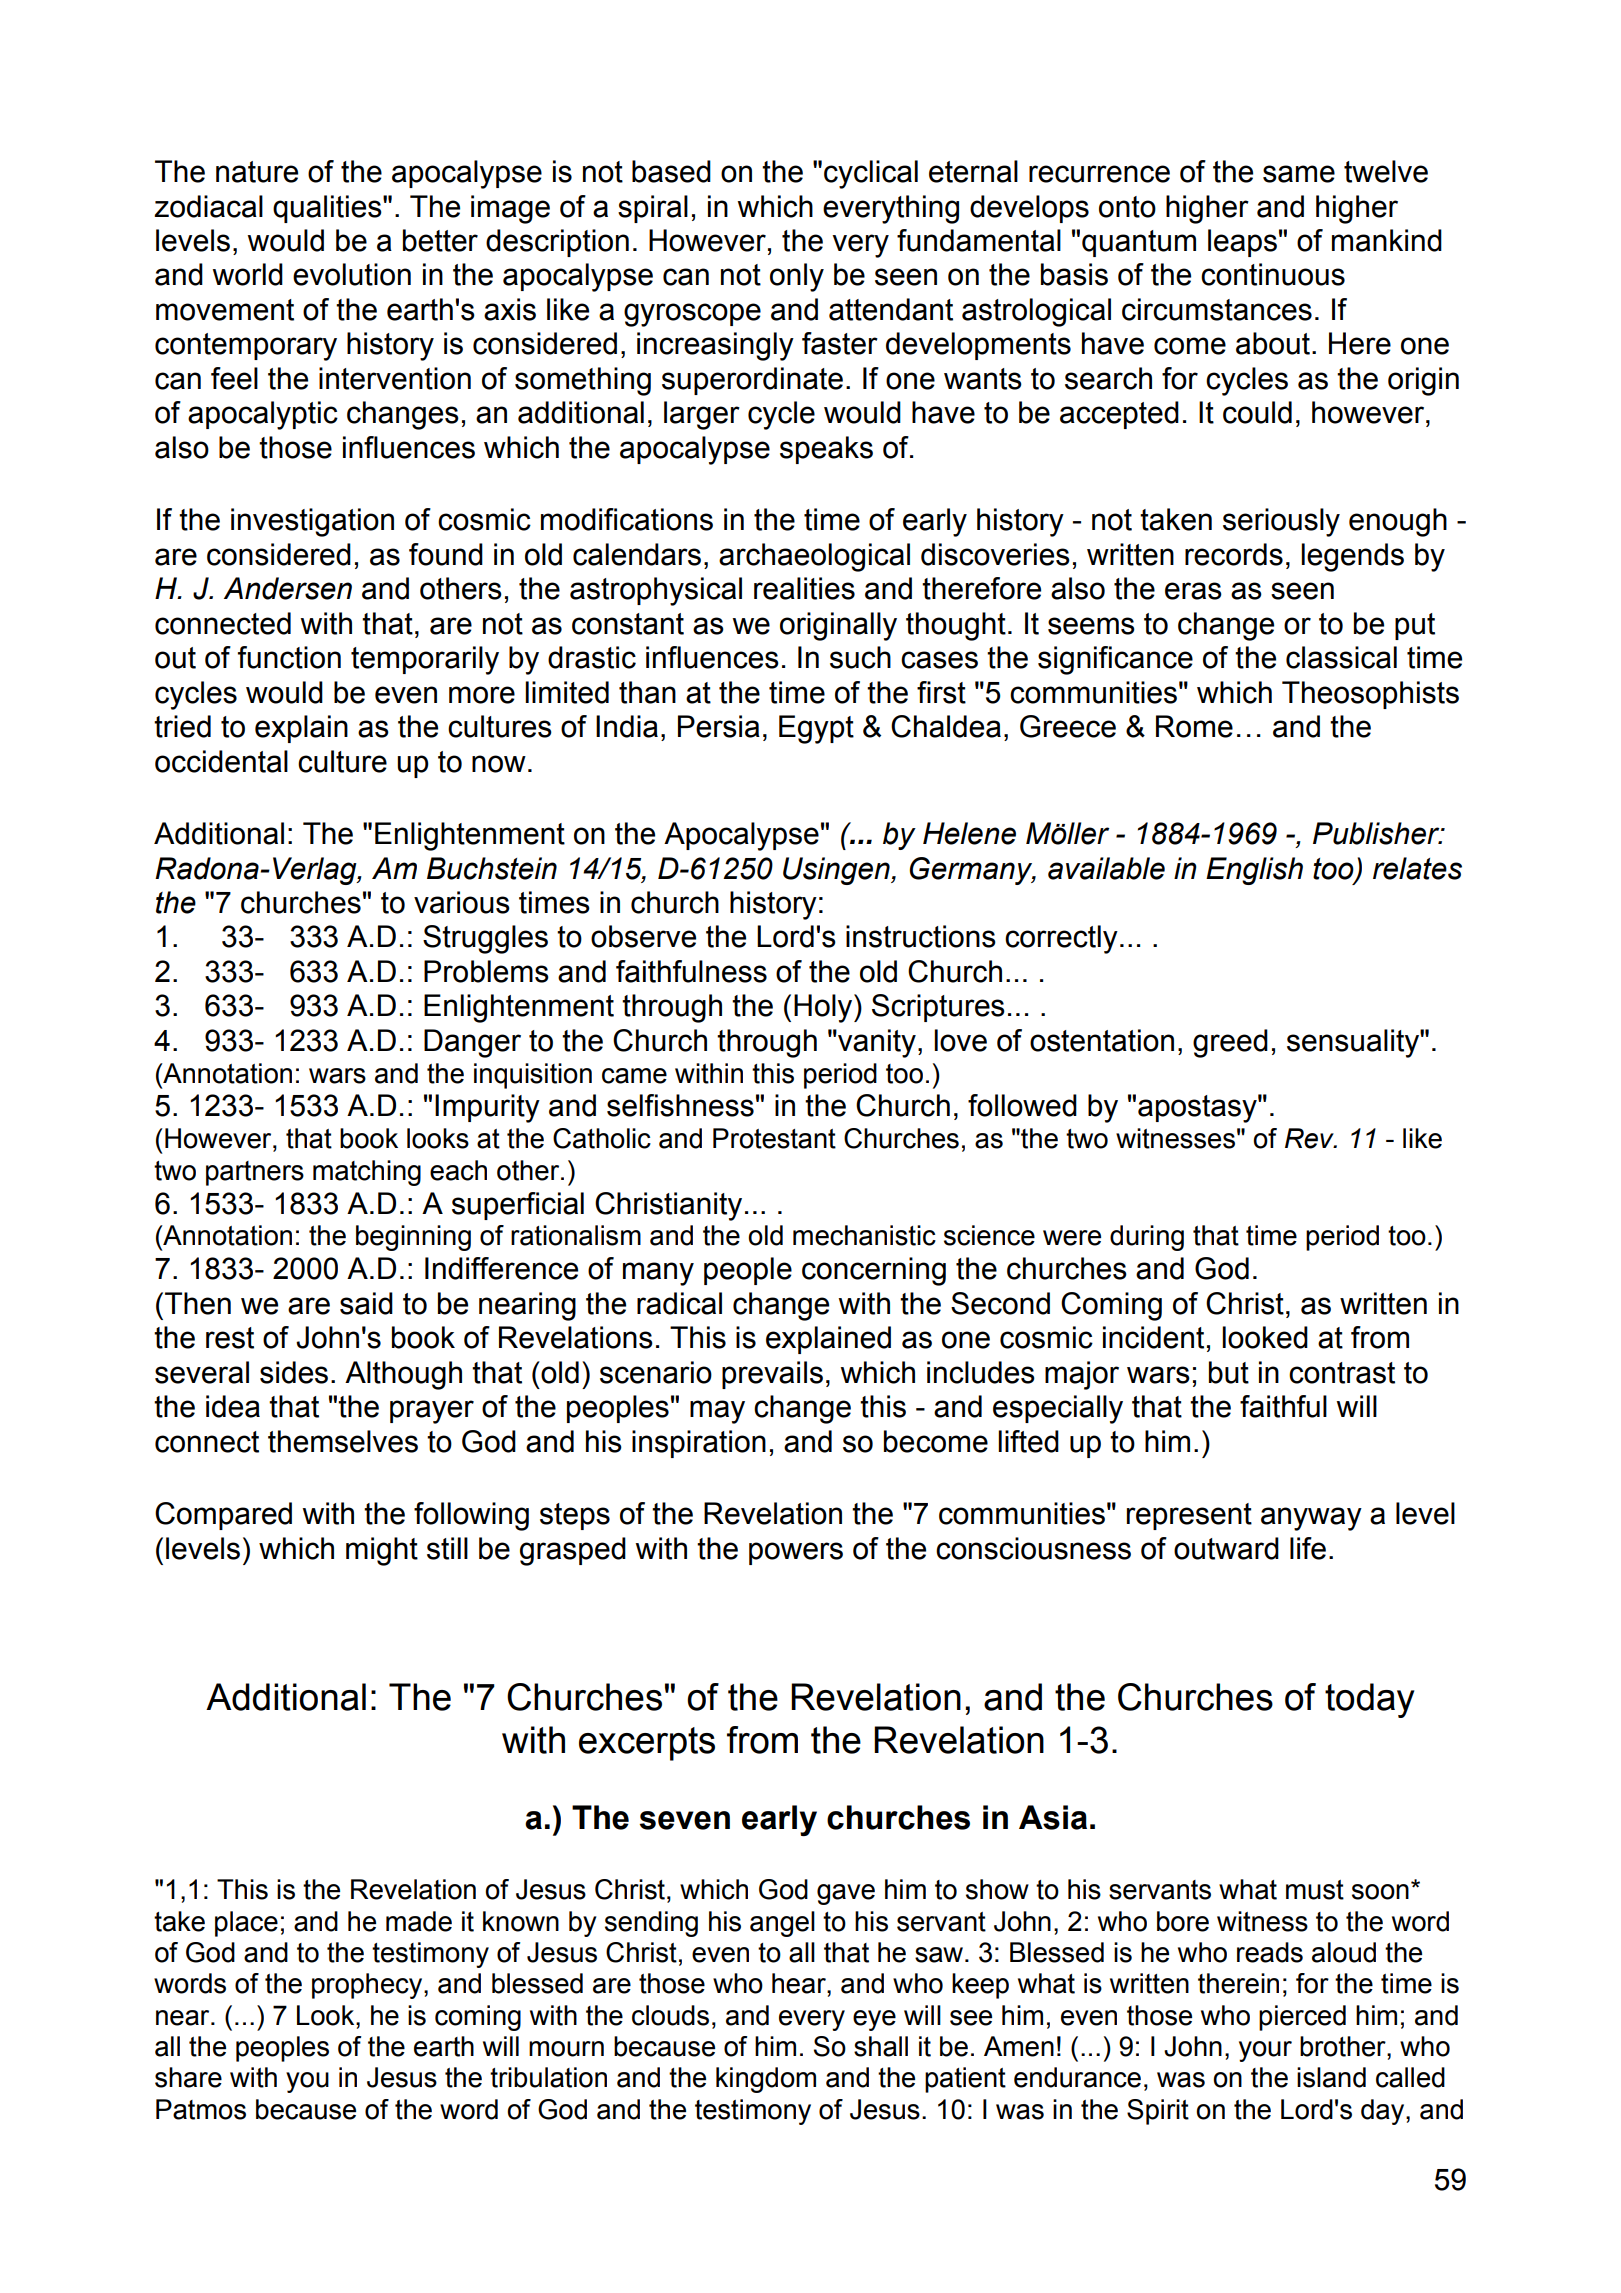  What do you see at coordinates (1308, 1548) in the screenshot?
I see `life` at bounding box center [1308, 1548].
